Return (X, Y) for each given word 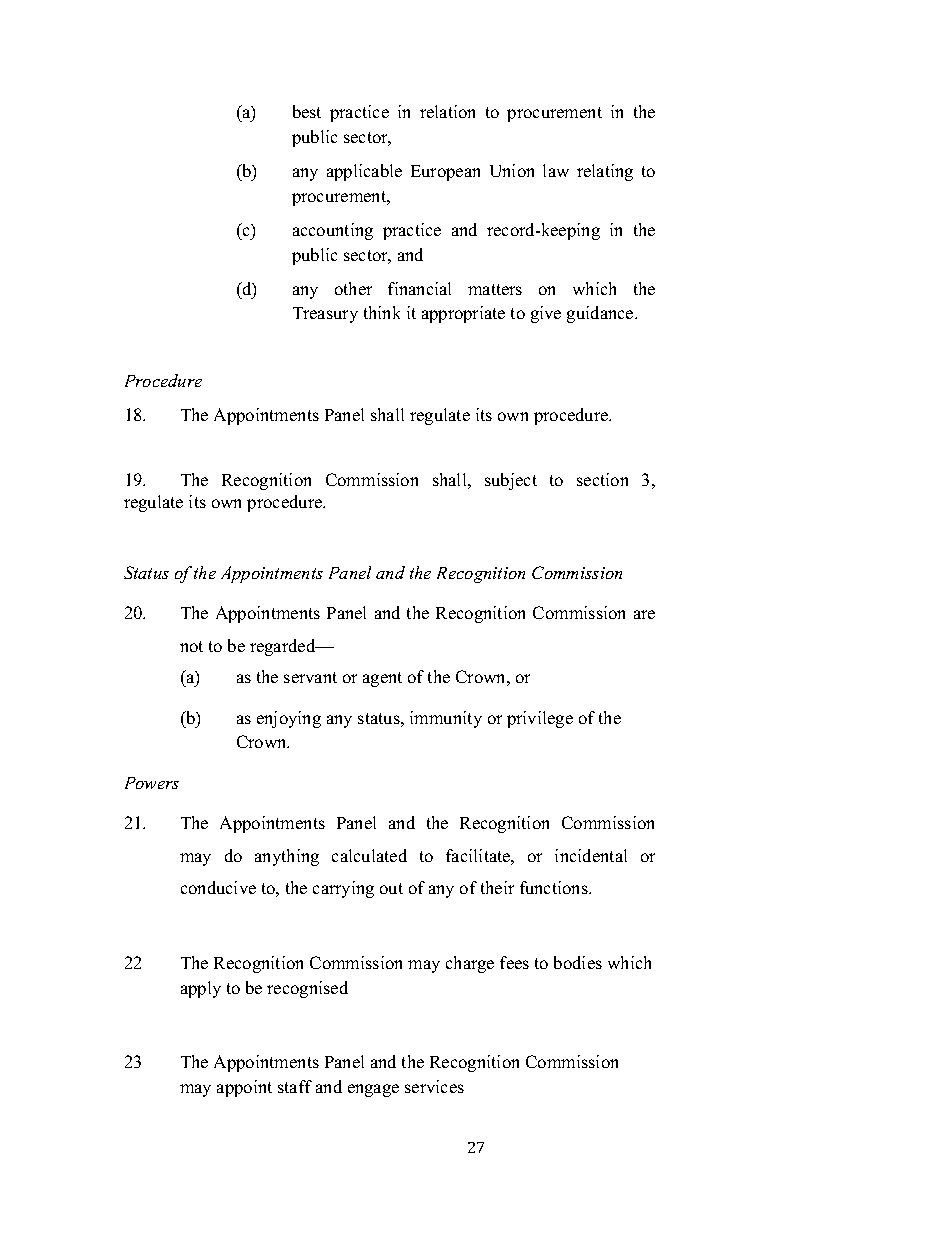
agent (382, 679)
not (191, 646)
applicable (364, 172)
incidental (591, 855)
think (382, 312)
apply (201, 989)
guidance (601, 314)
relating (605, 172)
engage (373, 1090)
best (307, 111)
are (644, 614)
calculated (369, 855)
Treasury (325, 315)
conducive (218, 887)
